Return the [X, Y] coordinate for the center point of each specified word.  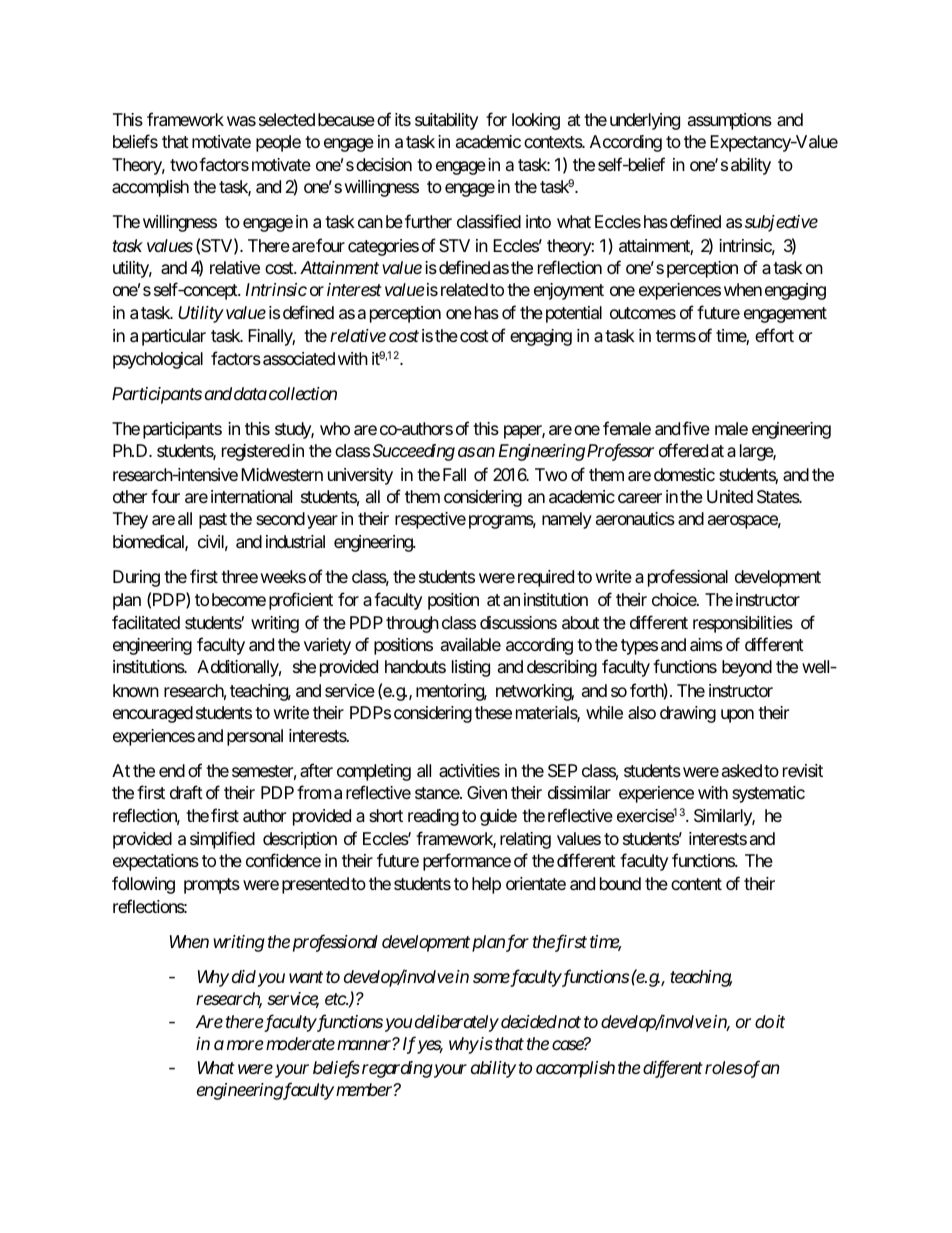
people [278, 143]
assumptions [730, 121]
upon [737, 716]
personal [255, 737]
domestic [684, 474]
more [245, 1045]
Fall [454, 475]
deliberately [457, 1023]
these [493, 712]
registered [256, 452]
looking [536, 121]
